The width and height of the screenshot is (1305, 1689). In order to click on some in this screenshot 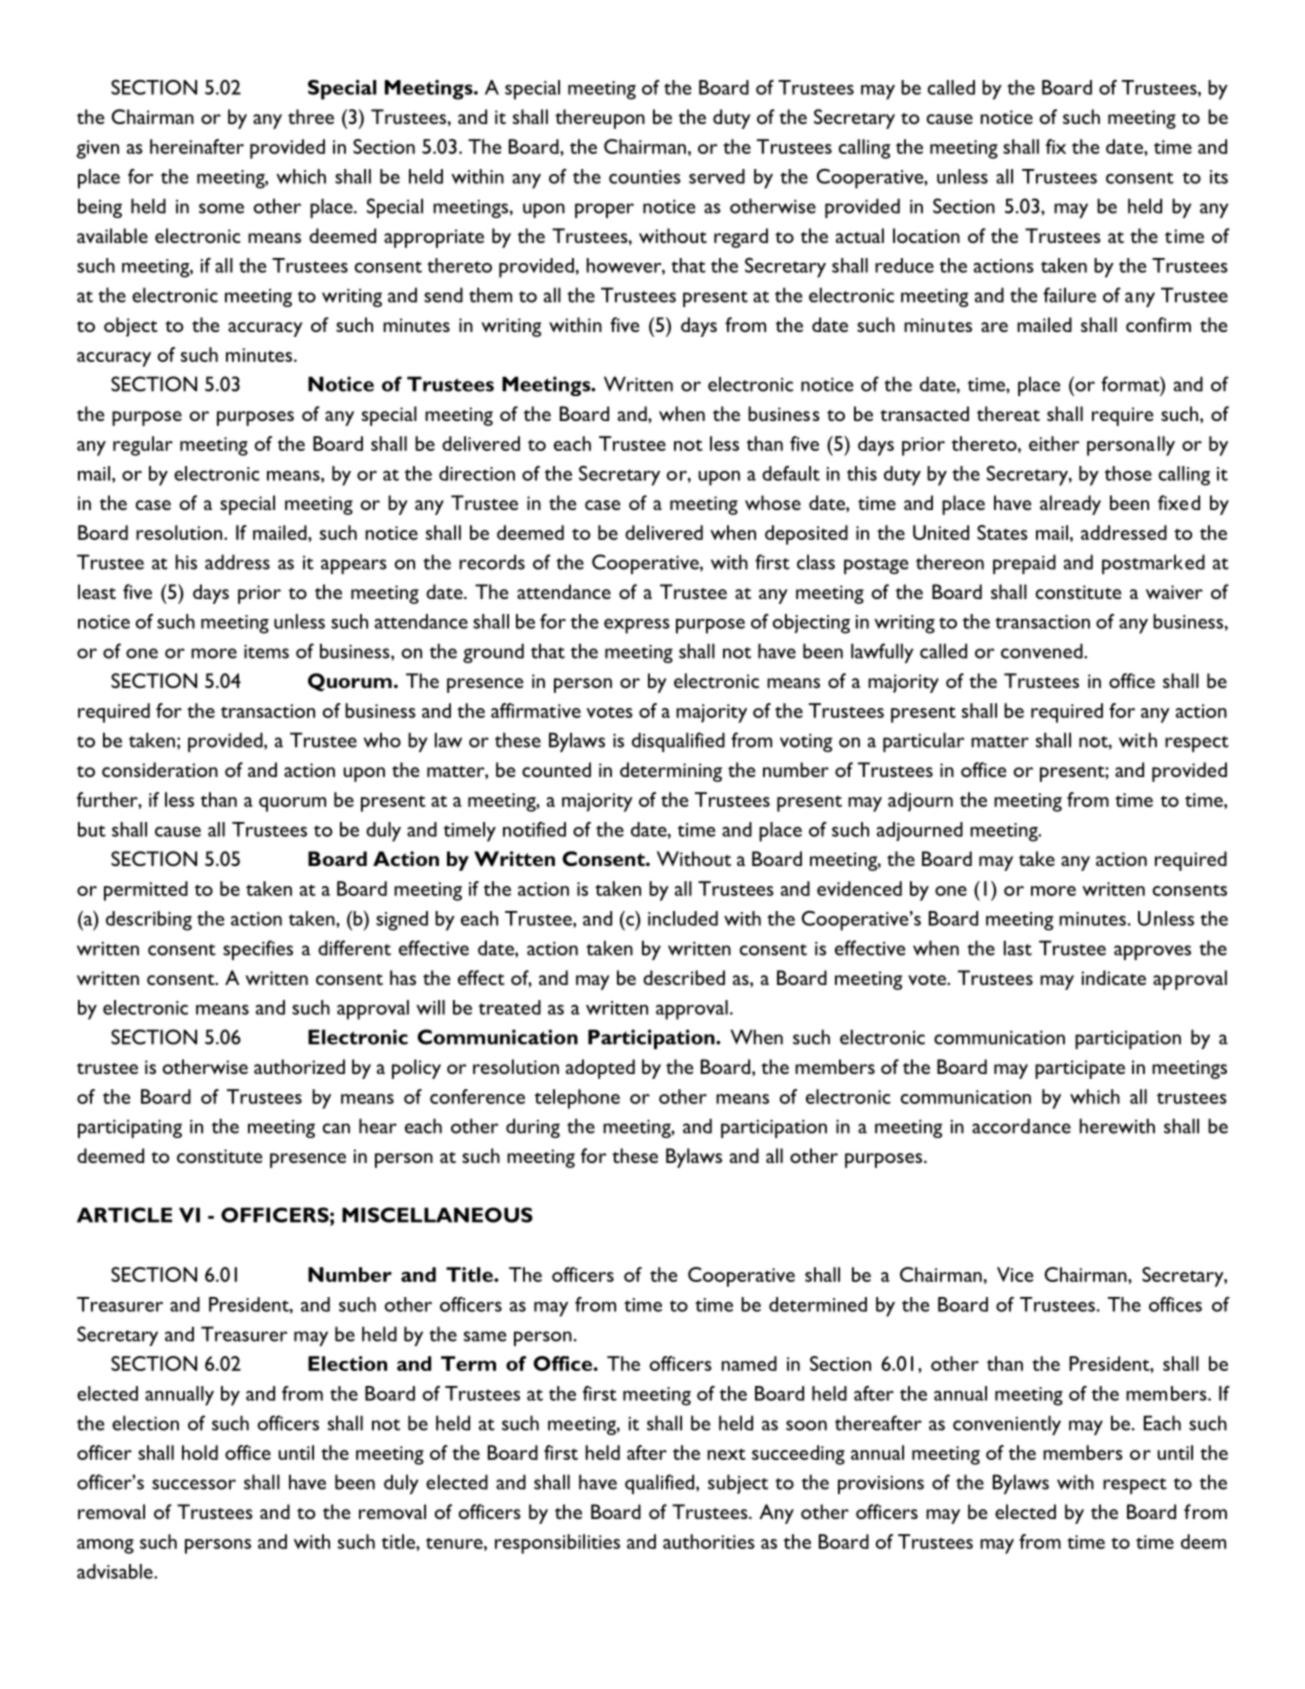, I will do `click(221, 208)`.
